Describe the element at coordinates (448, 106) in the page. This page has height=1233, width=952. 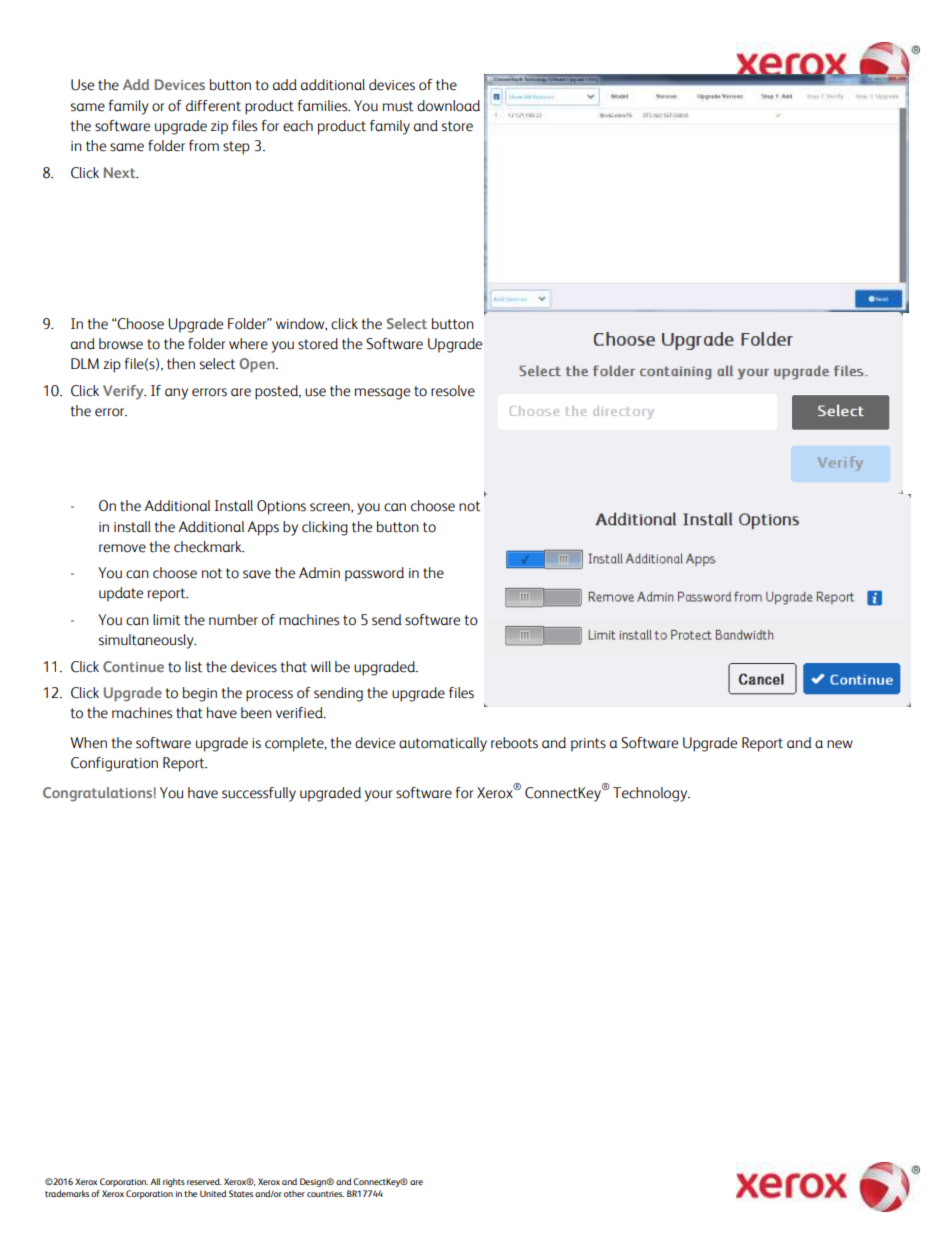
I see `download` at that location.
